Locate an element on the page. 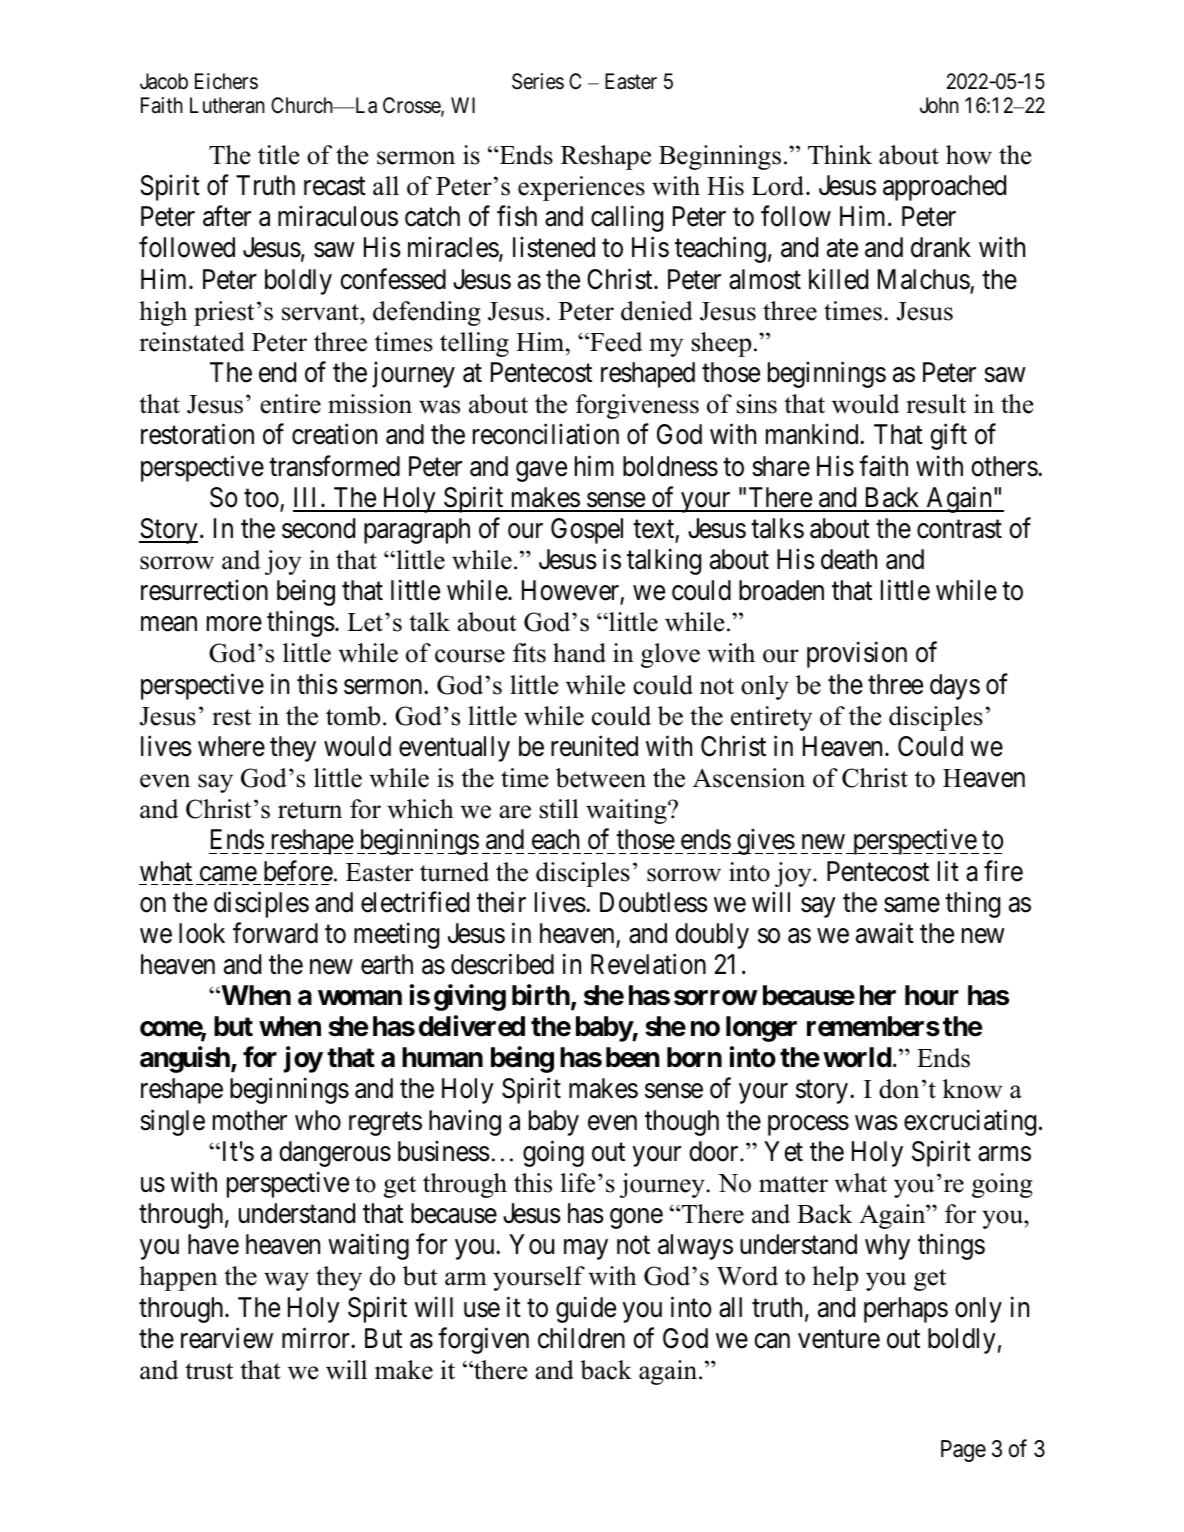  children is located at coordinates (581, 1338).
